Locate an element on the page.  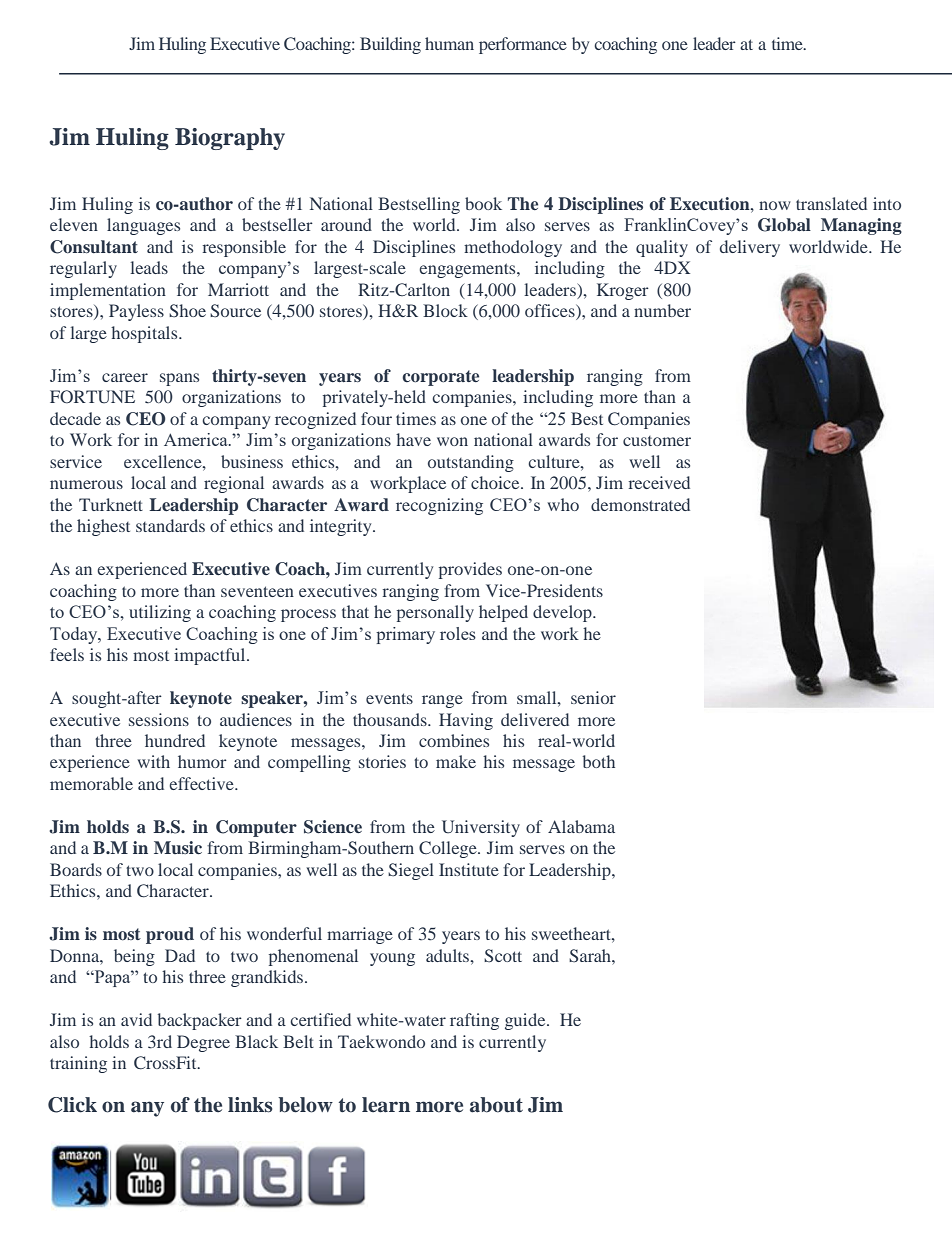
utilizing is located at coordinates (160, 613).
